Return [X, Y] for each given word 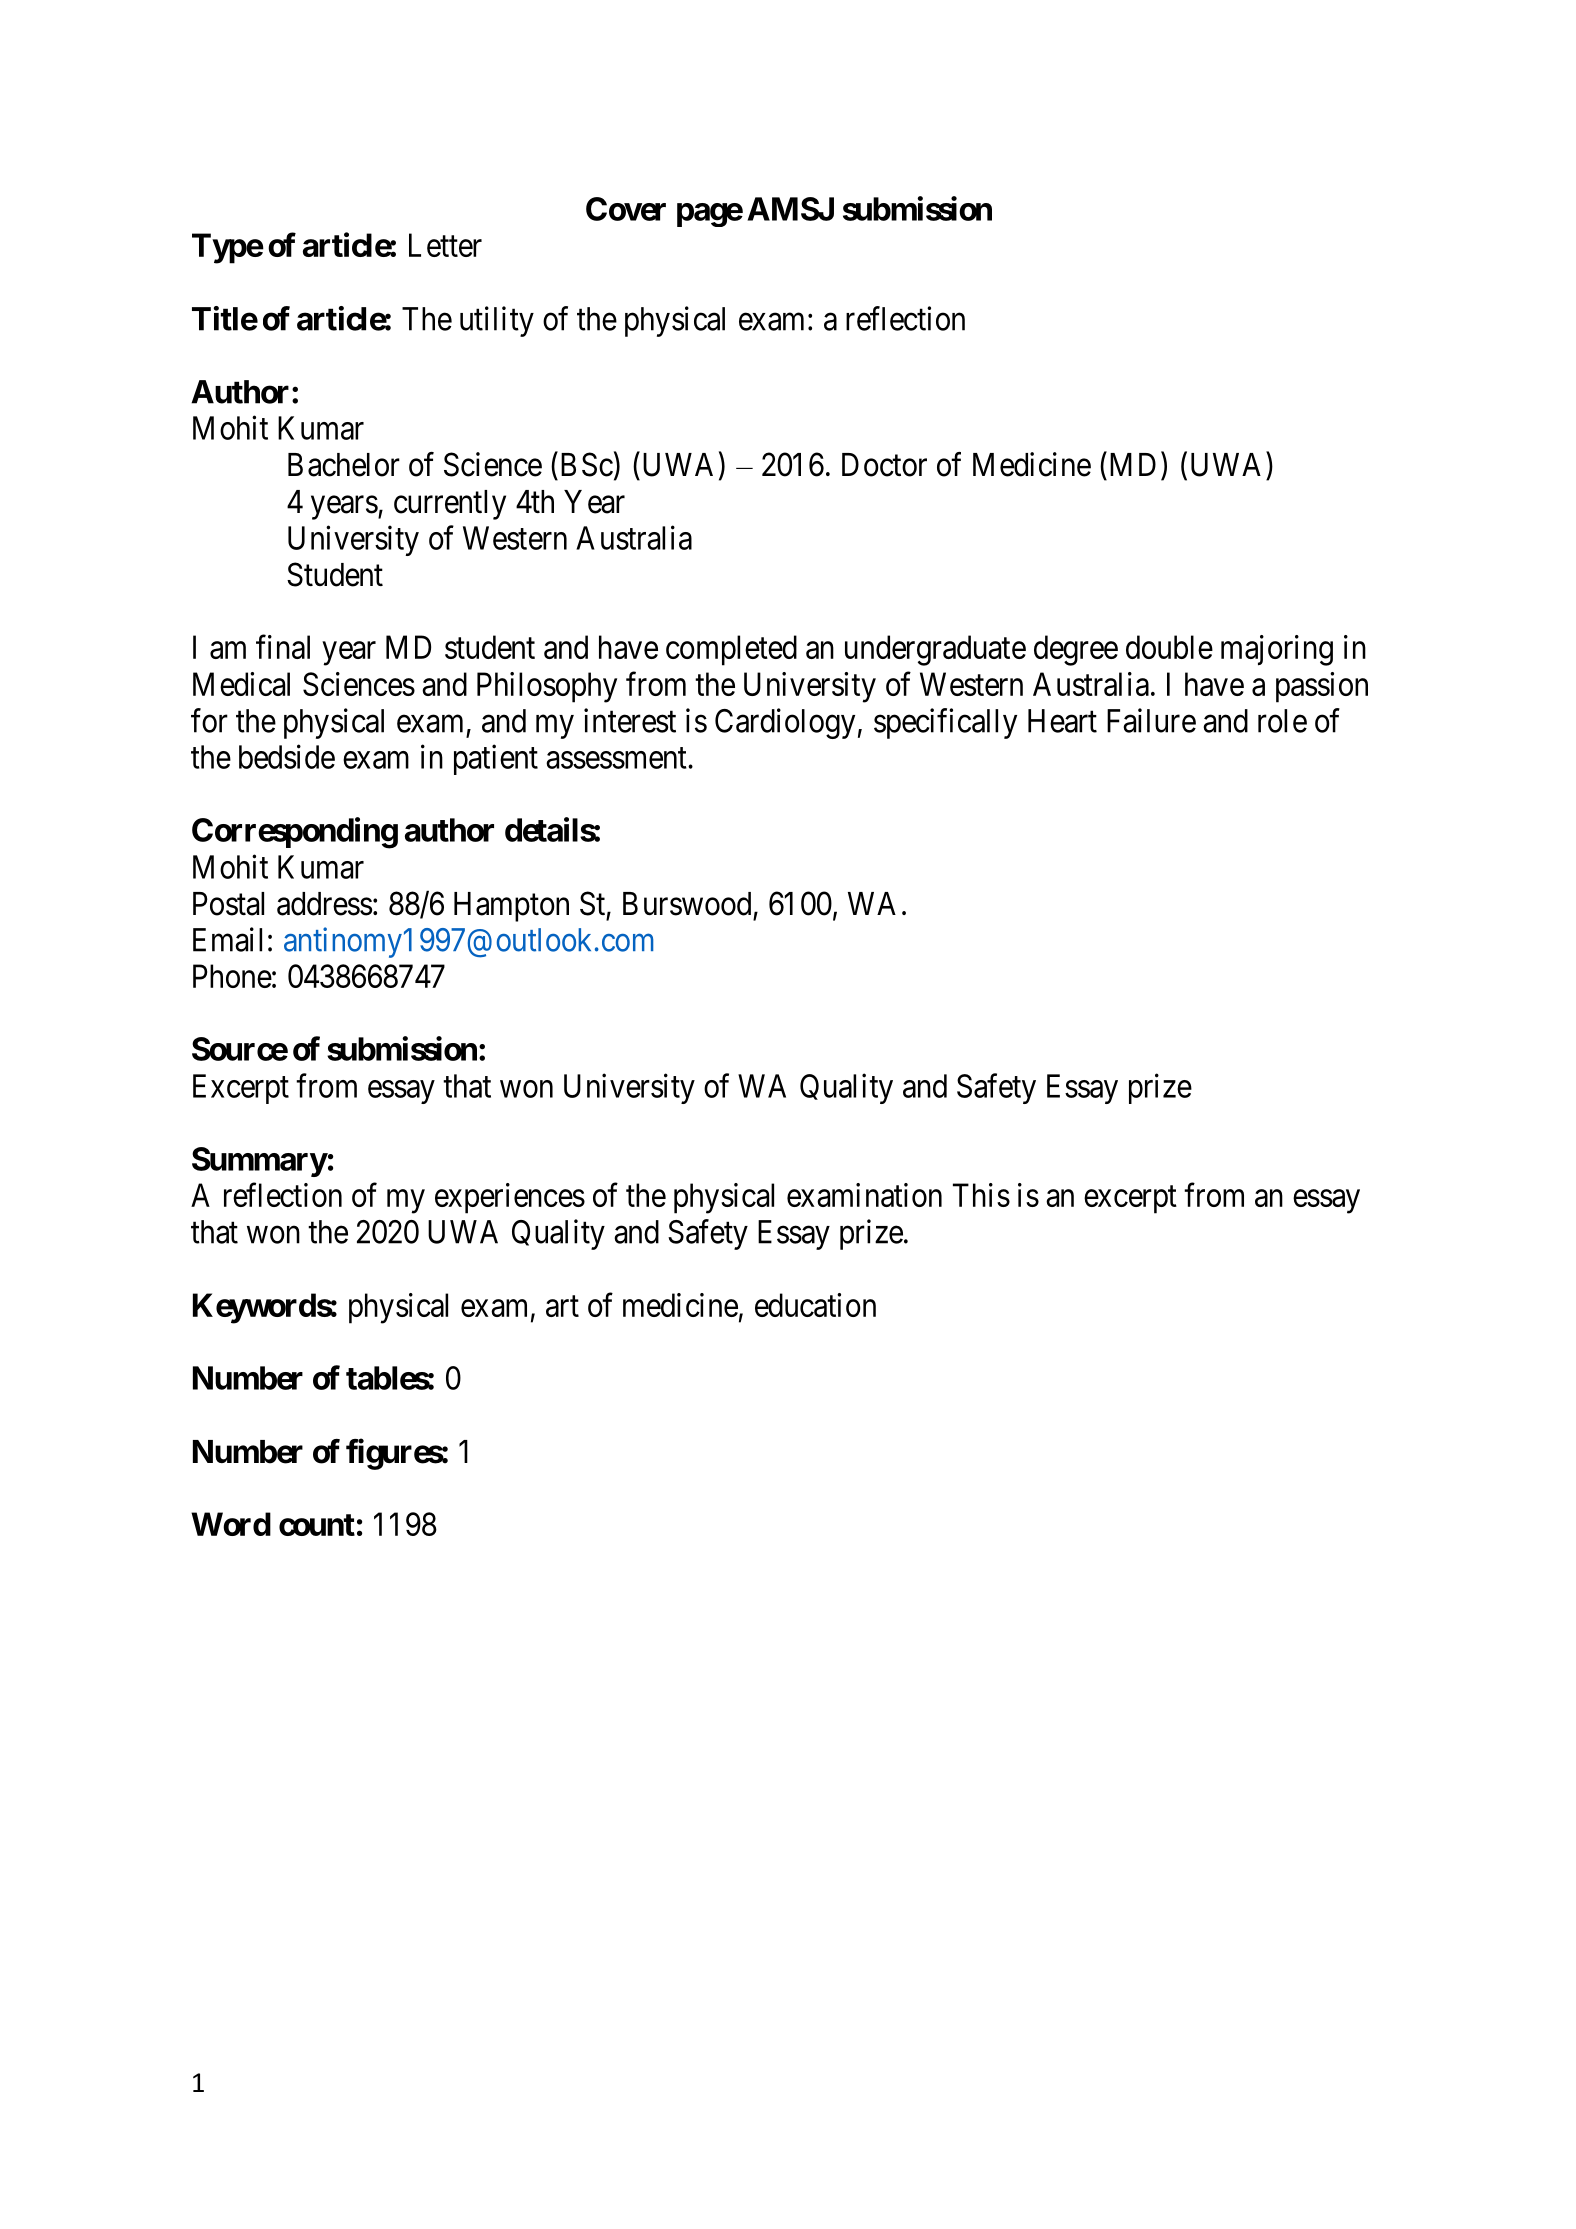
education [815, 1305]
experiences [510, 1198]
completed [731, 650]
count [317, 1525]
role [1282, 721]
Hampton [511, 907]
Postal [228, 904]
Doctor [884, 465]
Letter [445, 245]
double [1169, 647]
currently [450, 505]
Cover [626, 209]
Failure [1151, 720]
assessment [617, 758]
